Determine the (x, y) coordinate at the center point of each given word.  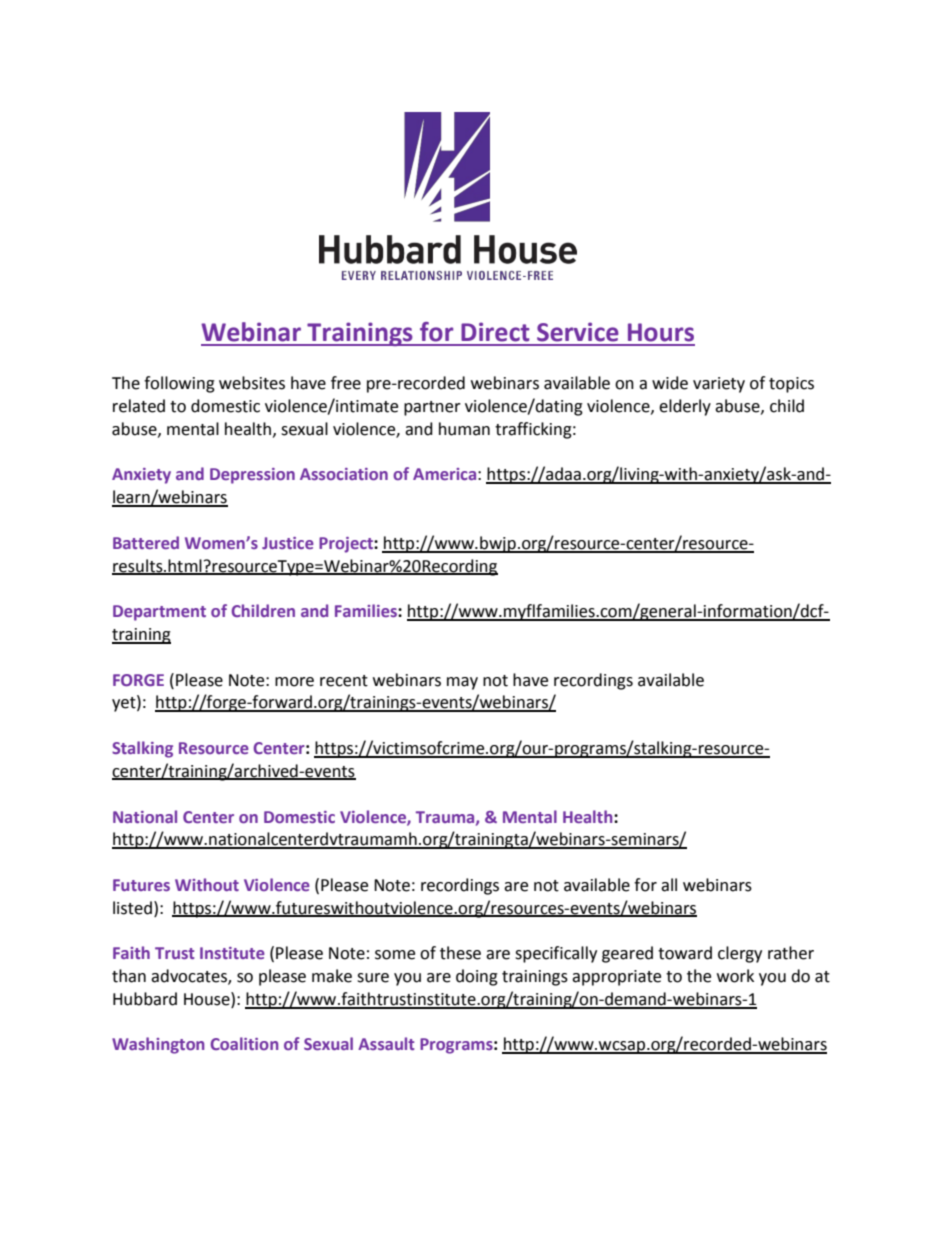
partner (432, 408)
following (179, 384)
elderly (685, 407)
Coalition (244, 1043)
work (735, 976)
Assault (386, 1043)
